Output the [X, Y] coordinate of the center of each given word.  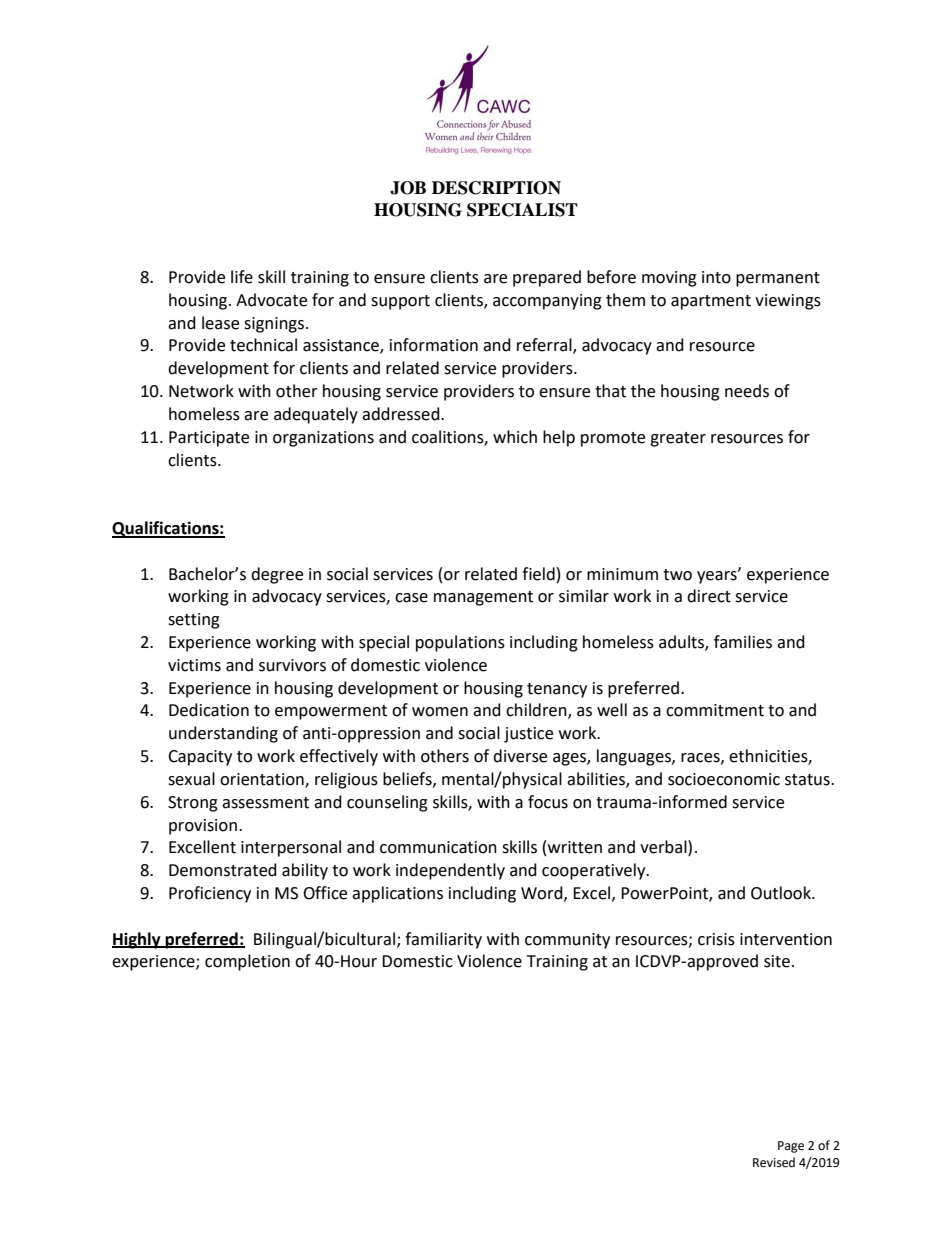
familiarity [443, 940]
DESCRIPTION [496, 188]
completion [247, 962]
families [743, 642]
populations [460, 643]
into [716, 277]
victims [194, 665]
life [242, 277]
